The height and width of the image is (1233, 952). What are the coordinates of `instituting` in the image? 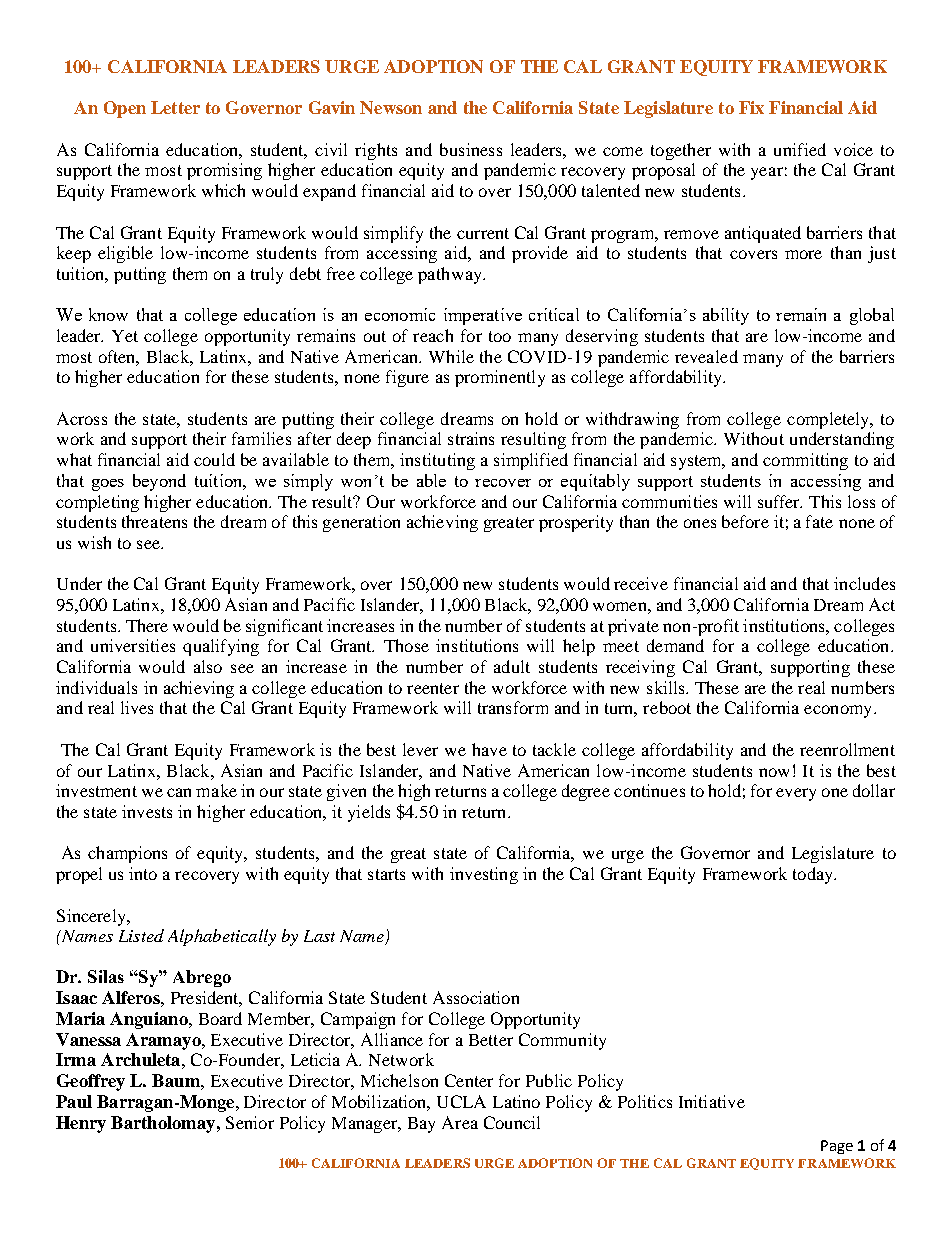 It's located at (437, 461).
